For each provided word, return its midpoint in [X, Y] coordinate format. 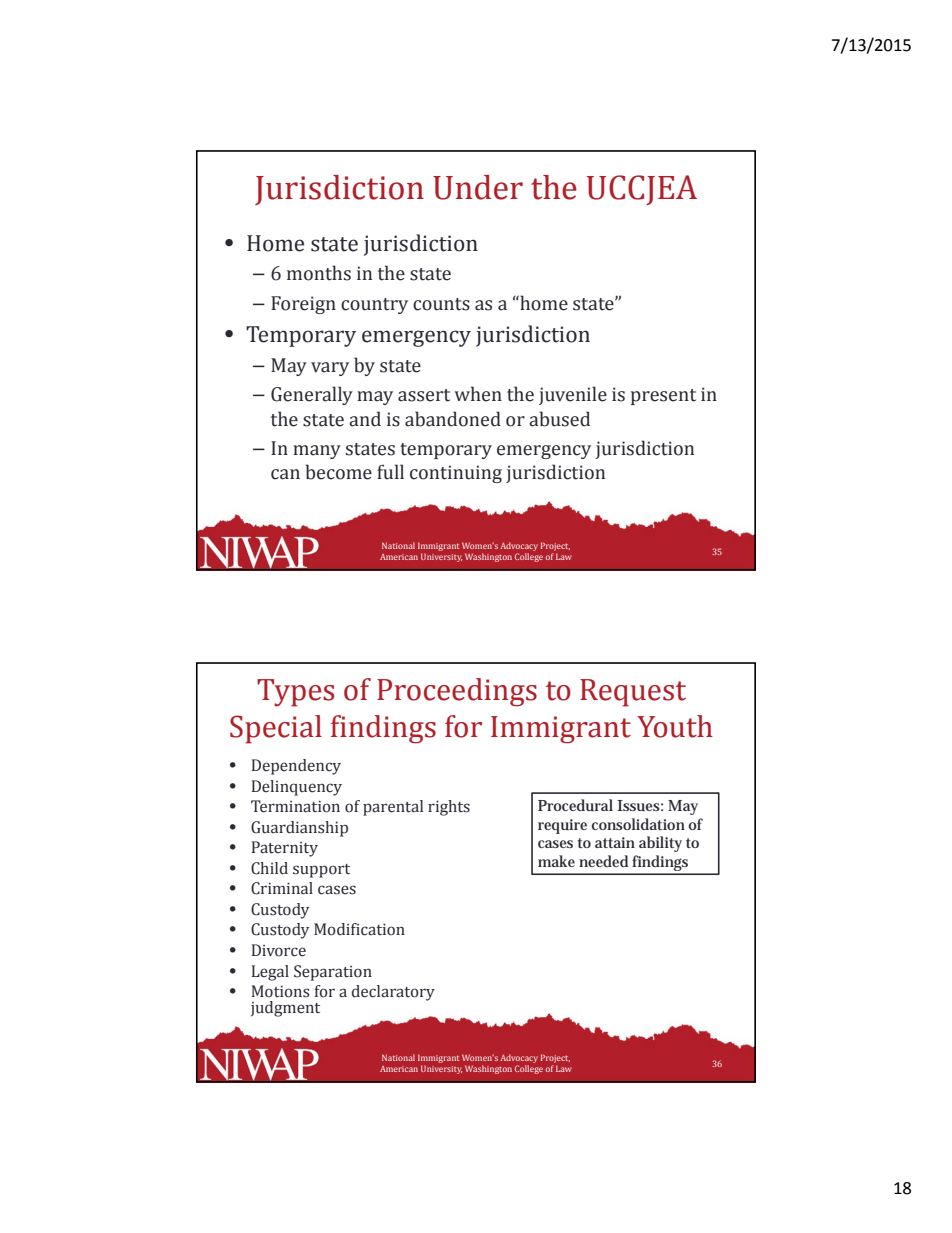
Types [295, 693]
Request [633, 693]
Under [478, 187]
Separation [333, 973]
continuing [456, 474]
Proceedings [457, 692]
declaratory [393, 993]
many [317, 452]
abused [559, 419]
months [319, 273]
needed [603, 861]
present [663, 397]
